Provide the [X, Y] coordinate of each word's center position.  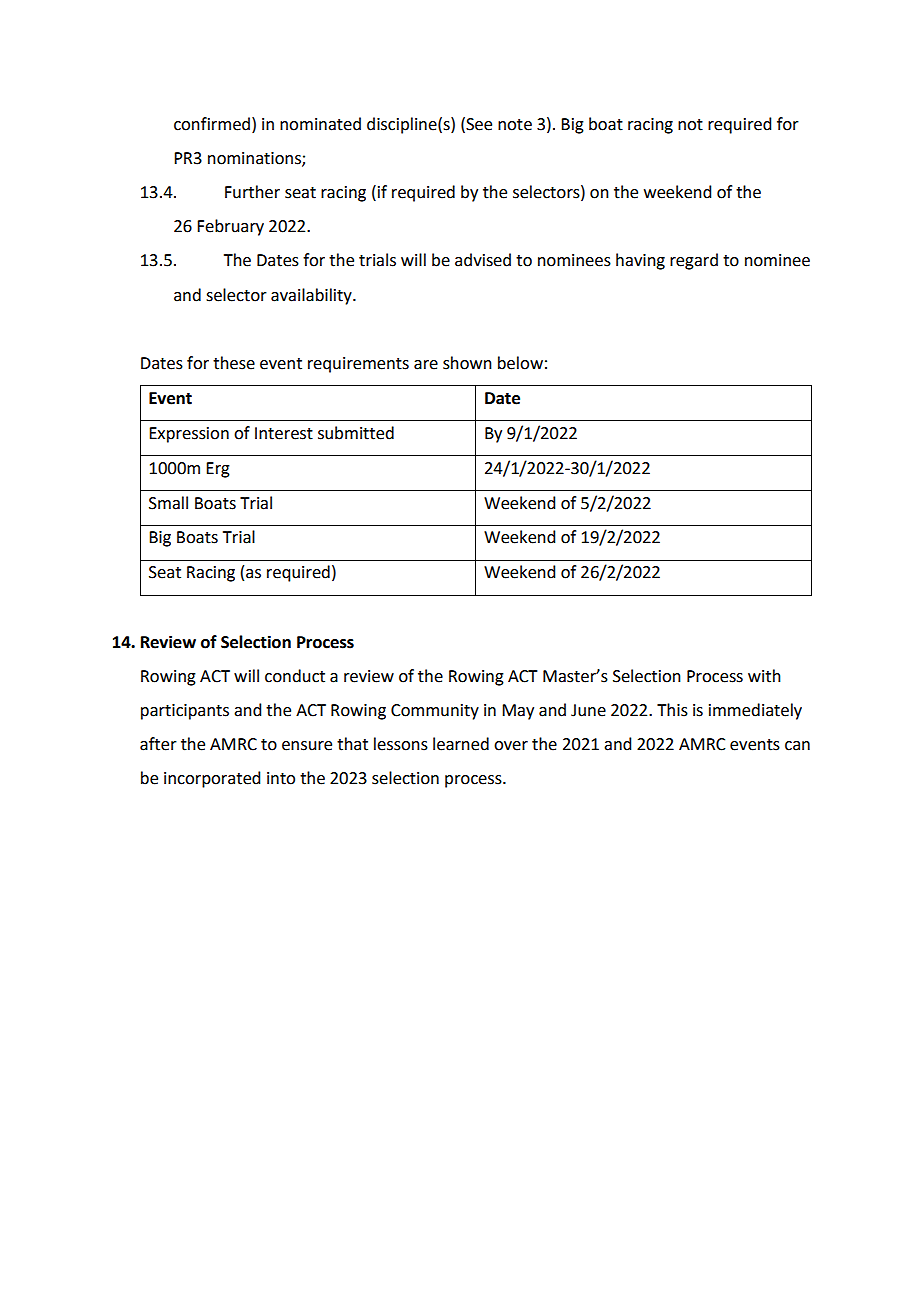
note [515, 125]
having [640, 261]
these [234, 363]
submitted [356, 433]
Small [168, 503]
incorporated [212, 779]
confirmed [212, 124]
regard [694, 261]
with [764, 676]
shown [467, 363]
